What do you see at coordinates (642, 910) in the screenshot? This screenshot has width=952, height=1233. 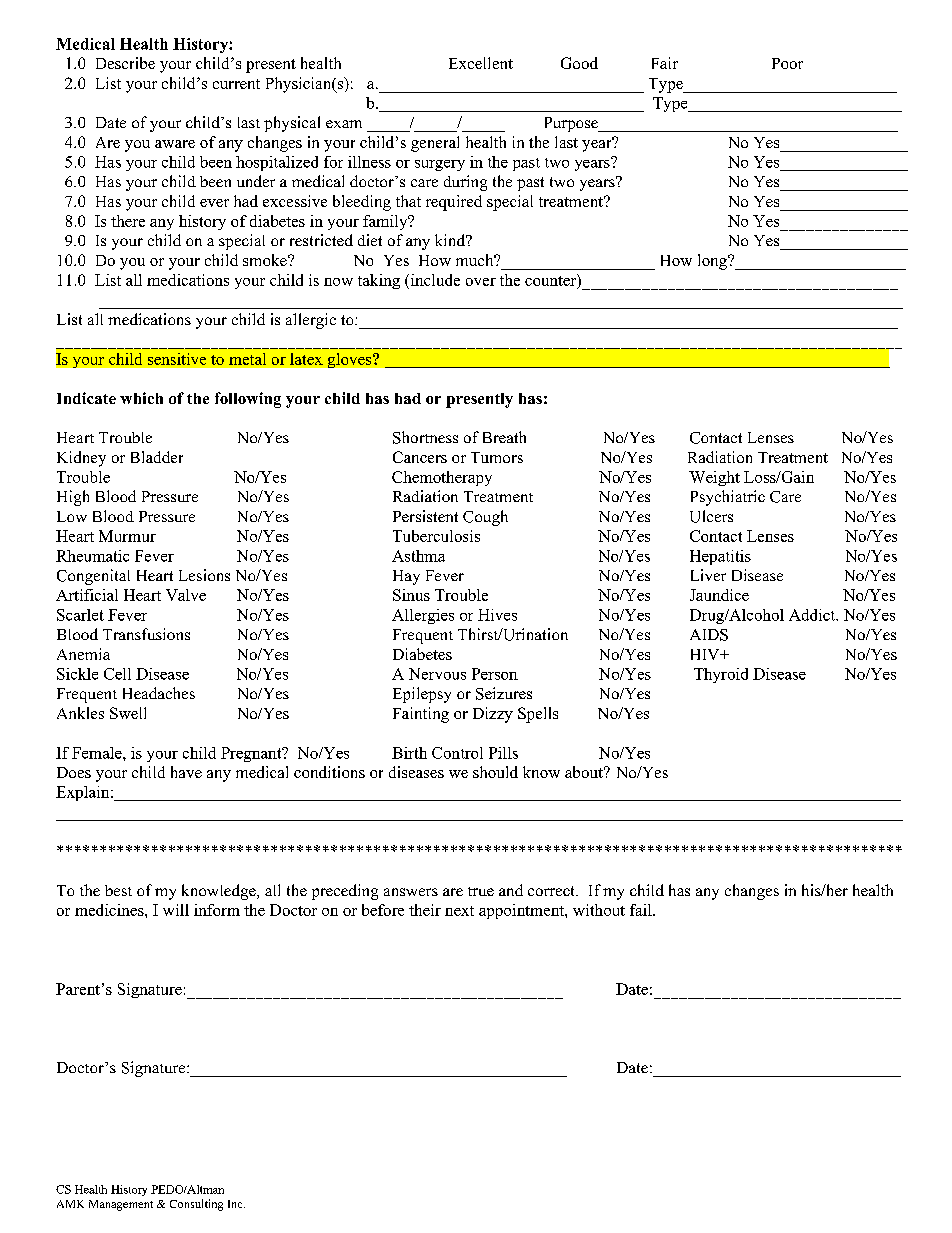 I see `fail` at bounding box center [642, 910].
